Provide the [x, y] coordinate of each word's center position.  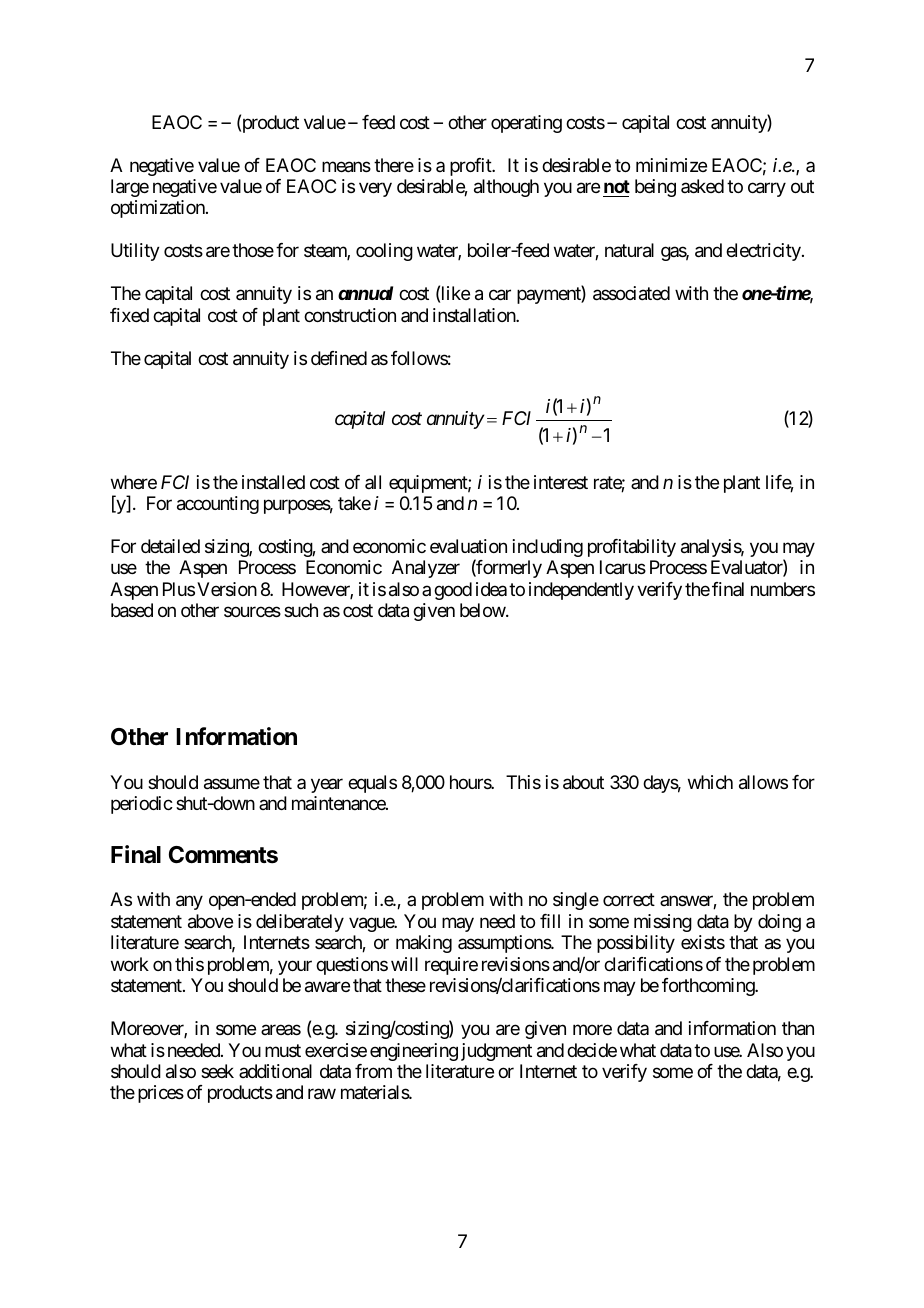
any [189, 903]
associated [631, 293]
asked [702, 186]
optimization [159, 209]
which [710, 782]
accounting [218, 505]
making [424, 944]
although [506, 188]
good [453, 591]
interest [561, 482]
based [132, 610]
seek [217, 1071]
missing [663, 923]
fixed [129, 315]
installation [475, 315]
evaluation [468, 546]
